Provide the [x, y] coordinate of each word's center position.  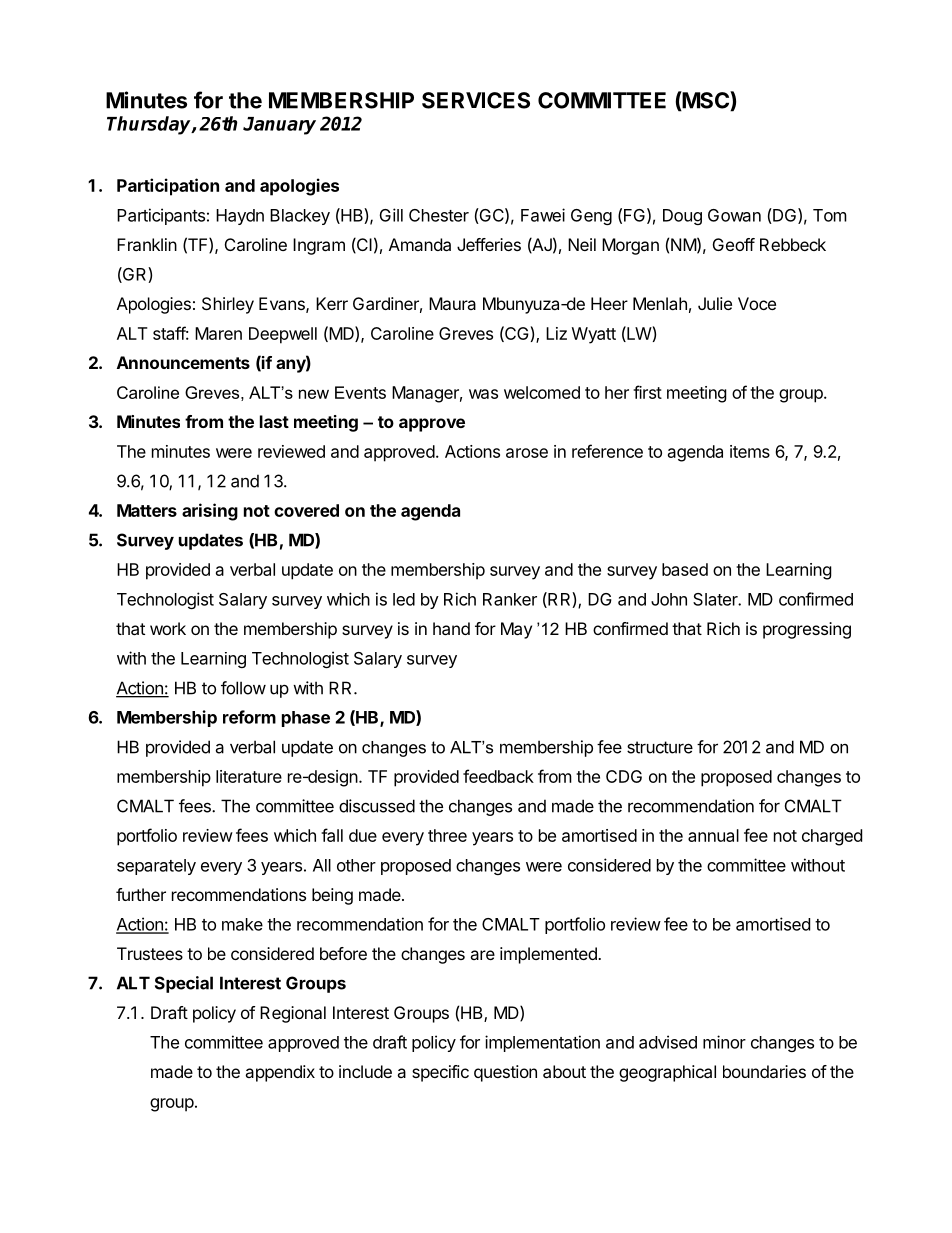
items [750, 451]
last [274, 421]
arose [527, 453]
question [505, 1073]
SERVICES [476, 100]
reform [249, 717]
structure [660, 747]
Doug [682, 217]
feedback [498, 776]
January [279, 126]
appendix [280, 1073]
